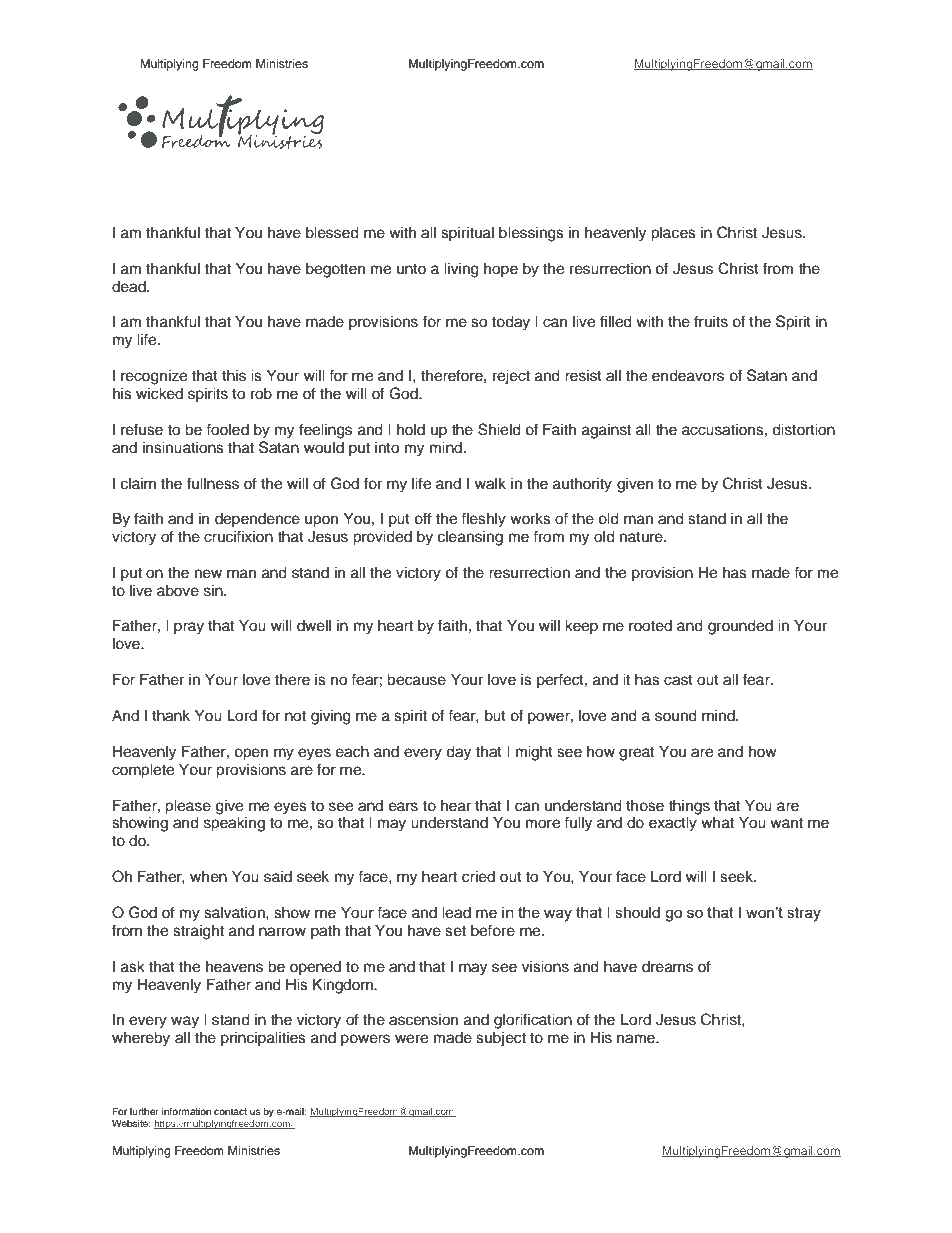 This page has width=952, height=1233. Describe the element at coordinates (416, 680) in the page. I see `because` at that location.
